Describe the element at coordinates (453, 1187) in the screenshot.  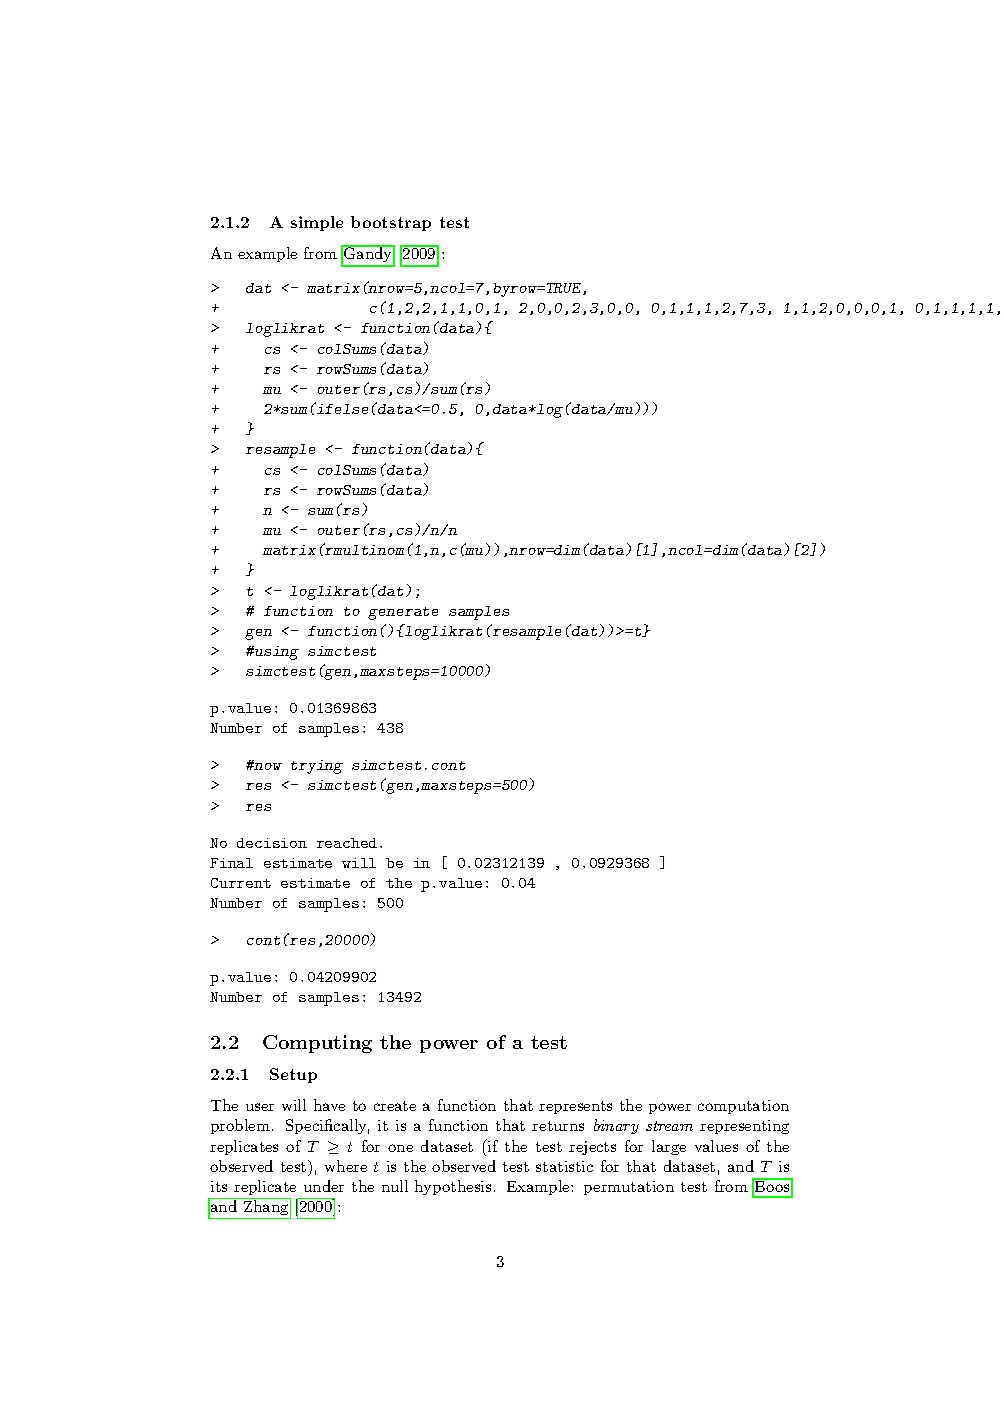
I see `hypothesis` at that location.
